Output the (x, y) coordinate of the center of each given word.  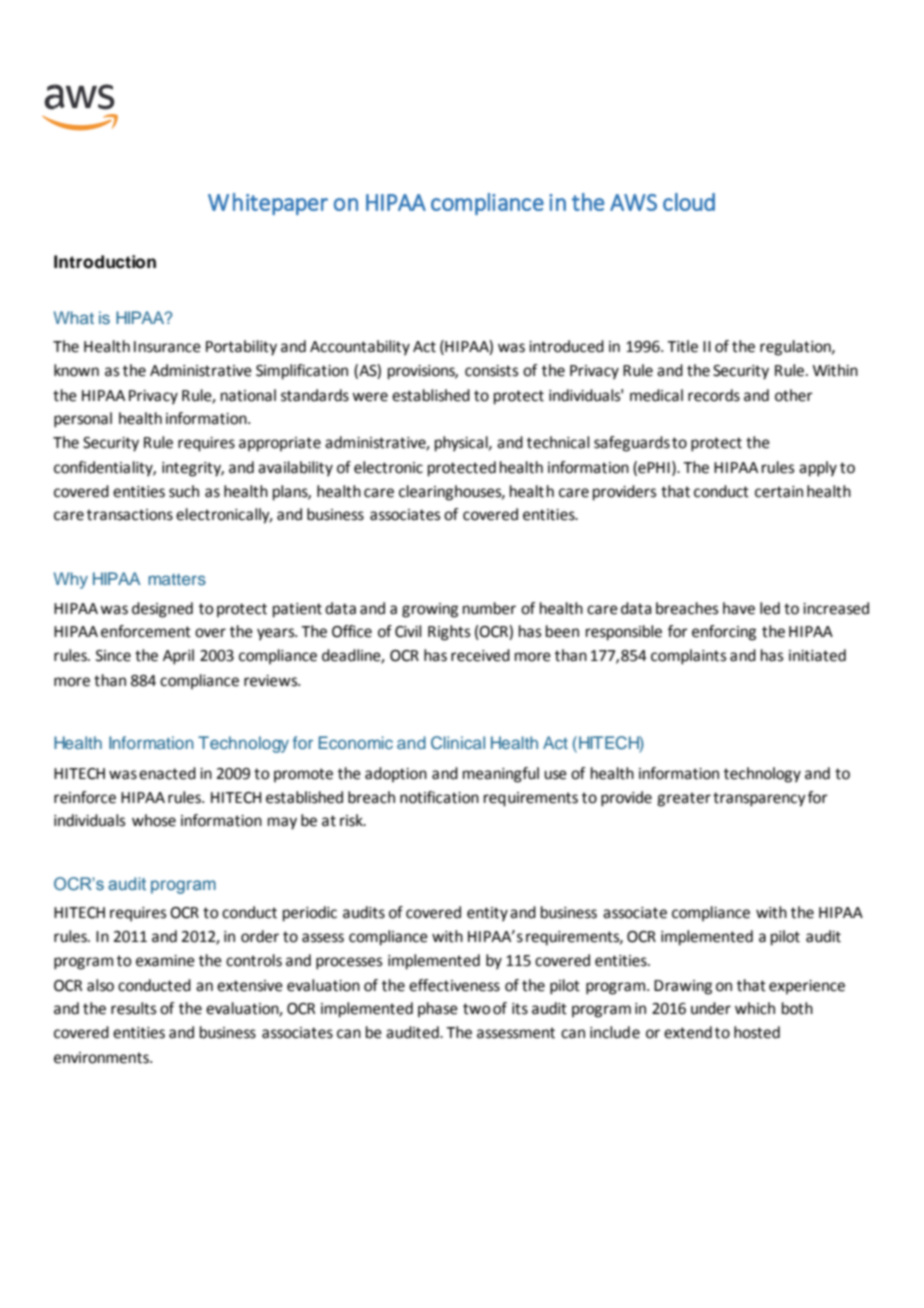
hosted (757, 1032)
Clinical (458, 743)
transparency (759, 799)
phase (438, 1009)
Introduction (105, 262)
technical (558, 442)
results (133, 1008)
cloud (689, 202)
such (184, 491)
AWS (633, 202)
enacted (167, 773)
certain (779, 492)
